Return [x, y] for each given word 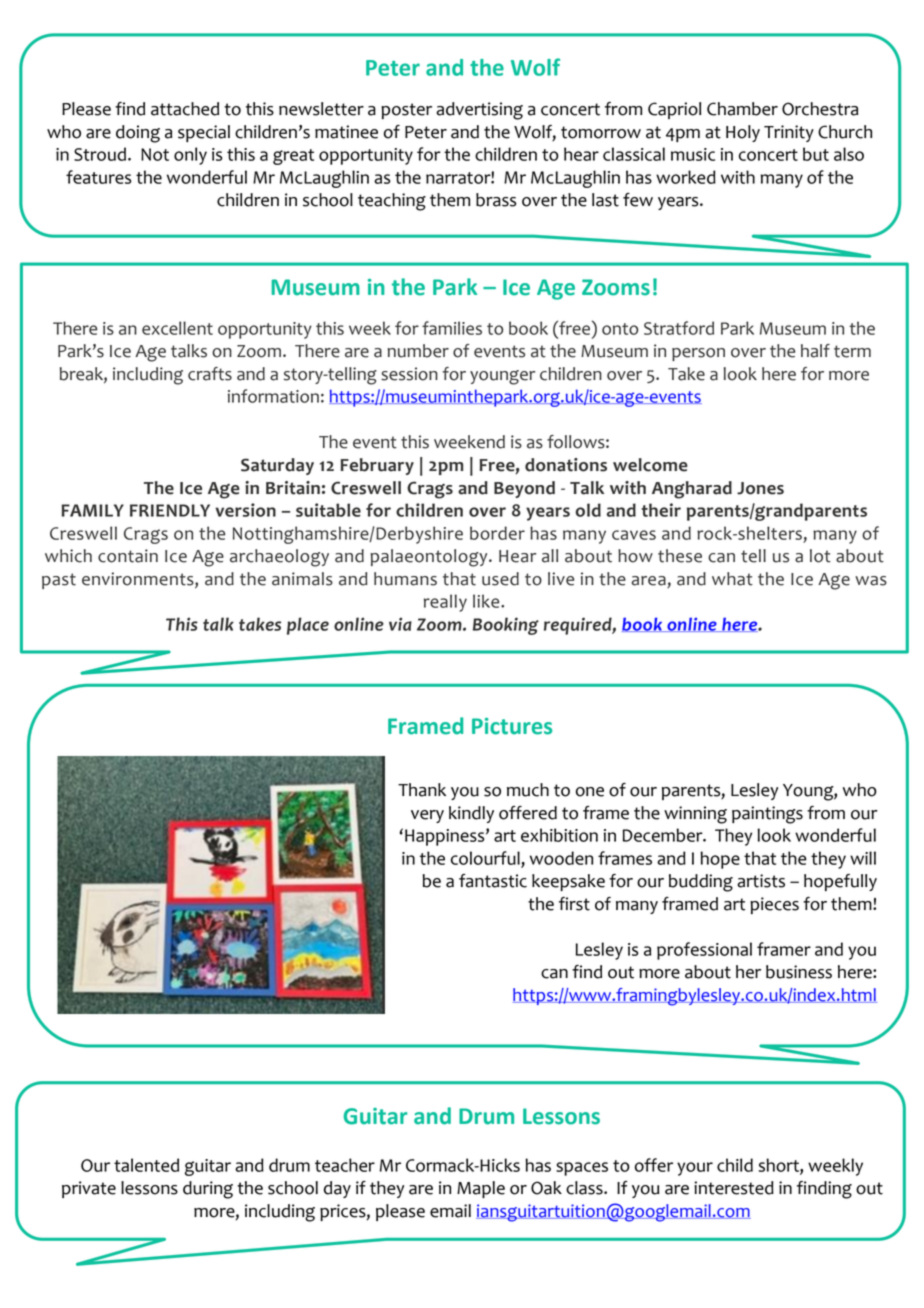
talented [146, 1165]
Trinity [789, 133]
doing [138, 134]
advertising [479, 111]
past [59, 581]
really [445, 603]
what [732, 579]
